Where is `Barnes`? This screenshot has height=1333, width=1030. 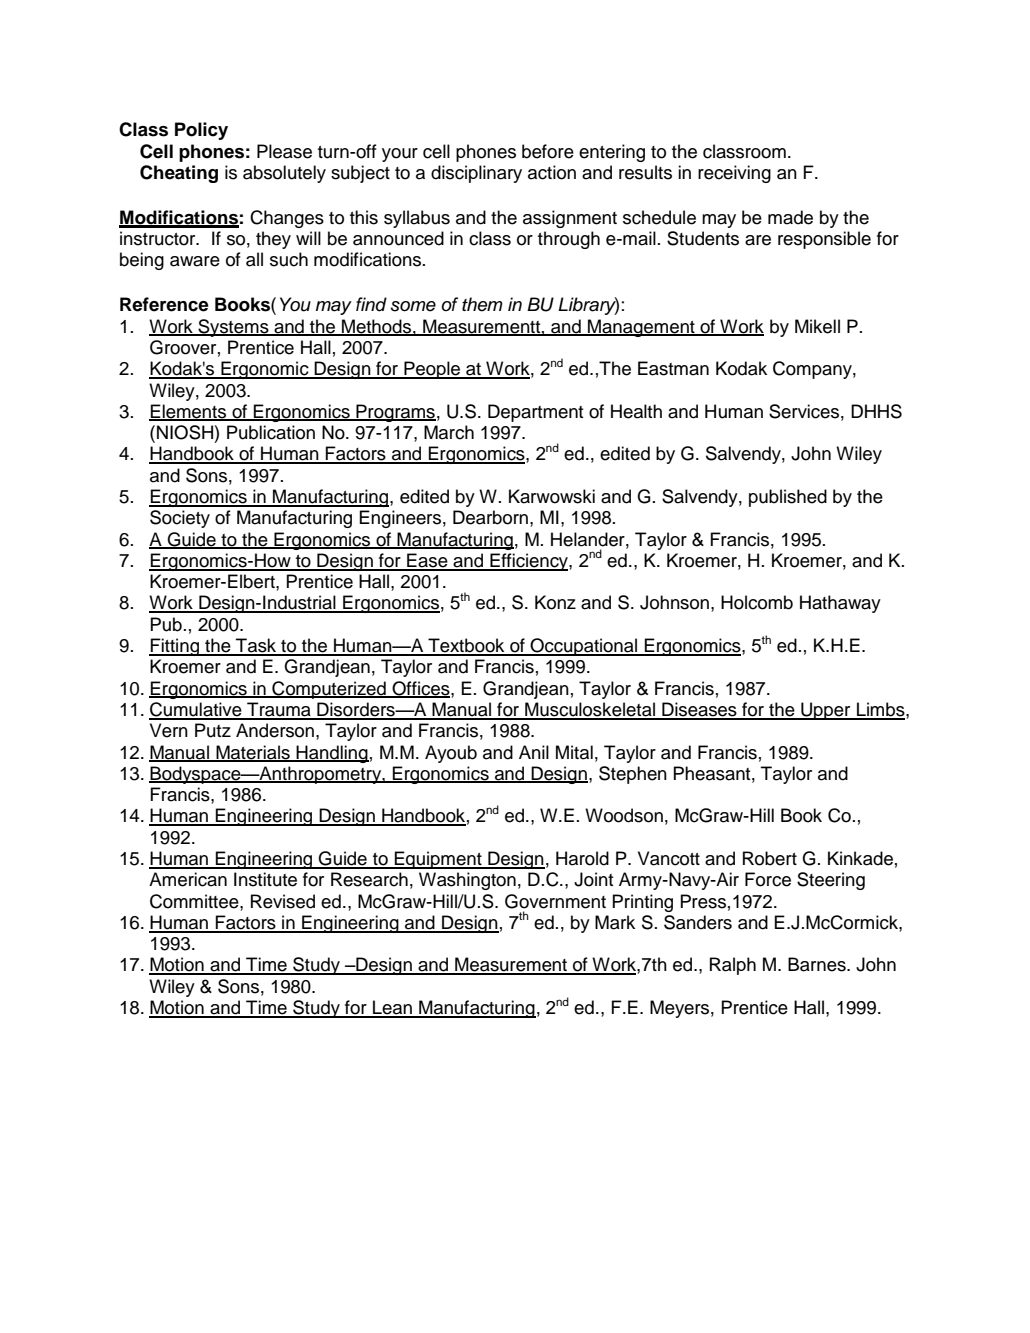 Barnes is located at coordinates (818, 964).
